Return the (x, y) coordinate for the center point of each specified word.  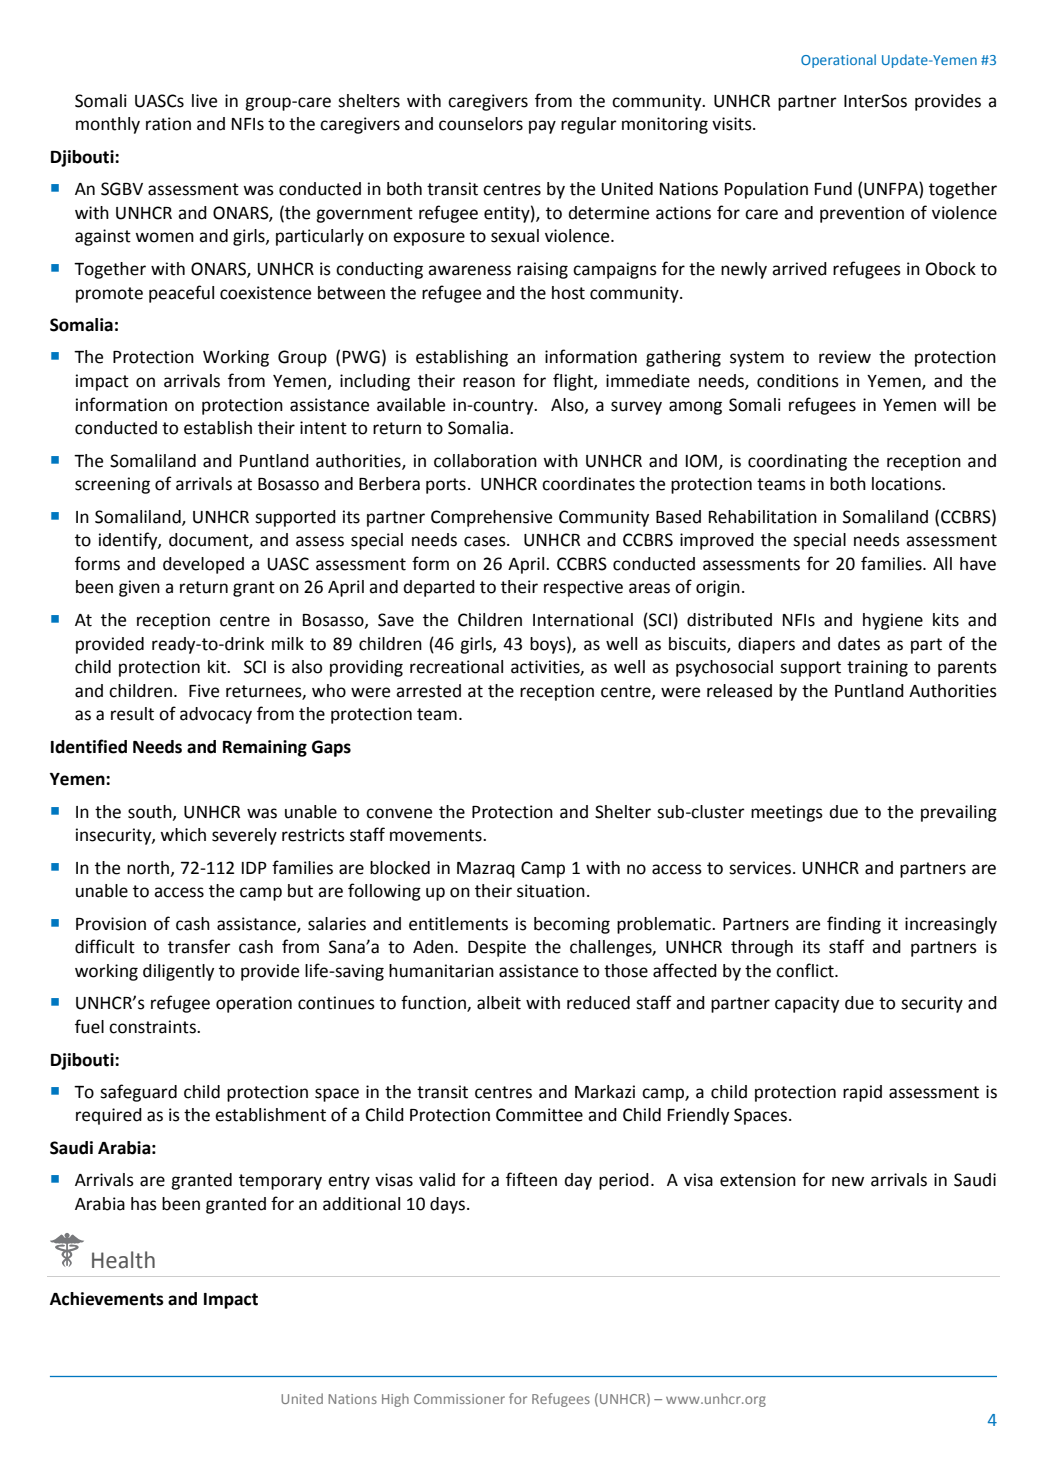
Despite (497, 948)
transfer (199, 946)
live (204, 101)
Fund (833, 189)
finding (854, 925)
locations (907, 484)
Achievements (107, 1299)
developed (203, 565)
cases (486, 541)
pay (542, 127)
